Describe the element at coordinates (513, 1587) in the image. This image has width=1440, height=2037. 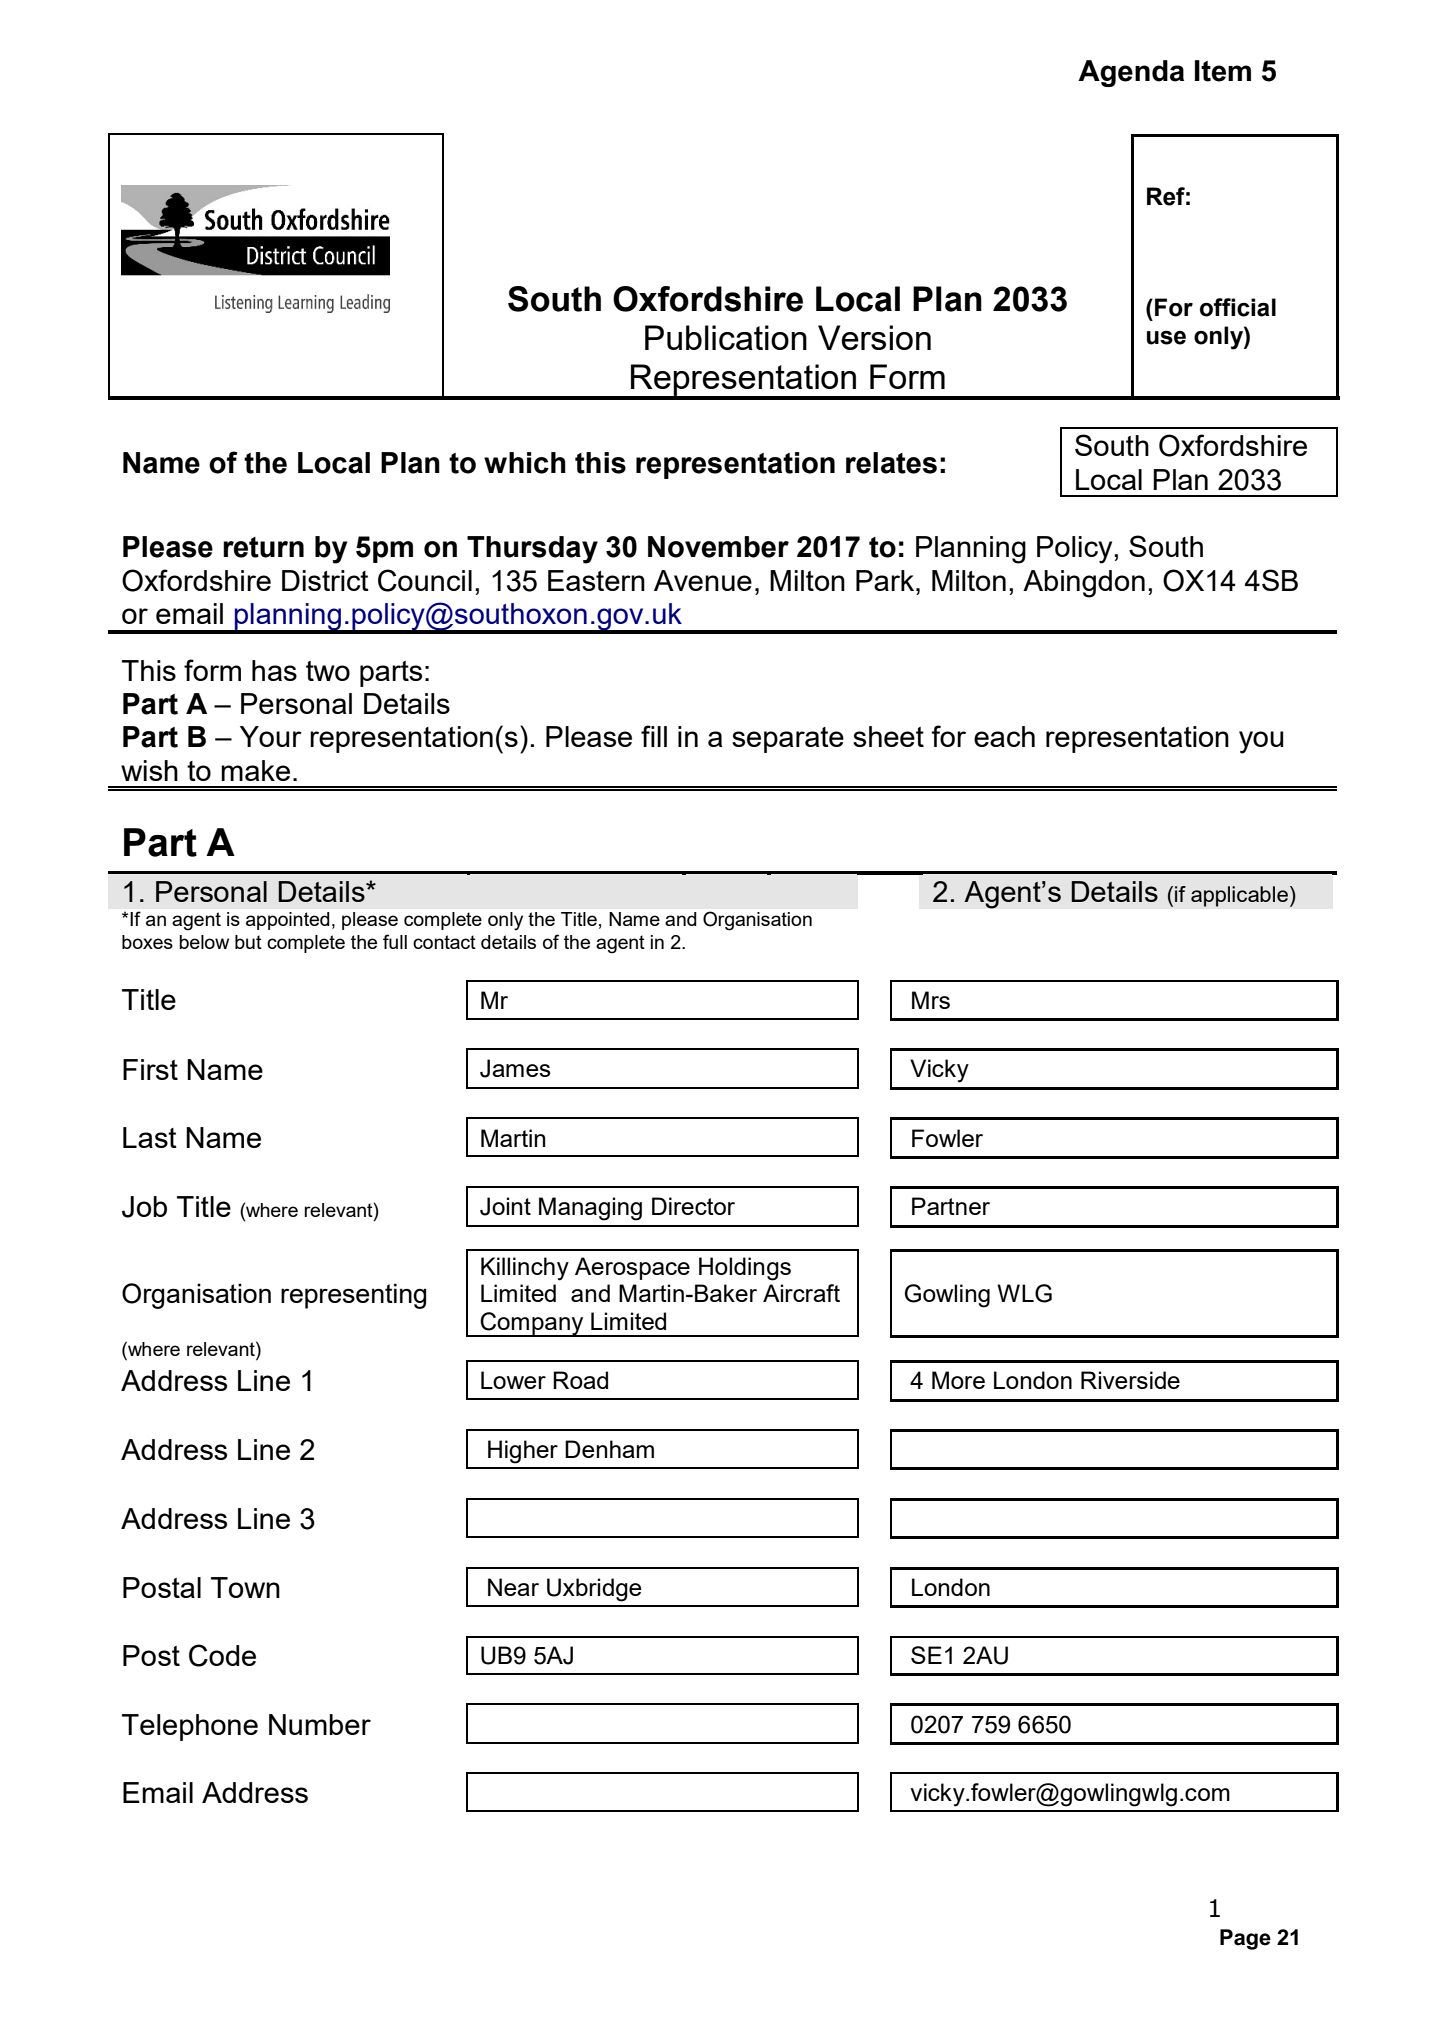
I see `Near` at that location.
